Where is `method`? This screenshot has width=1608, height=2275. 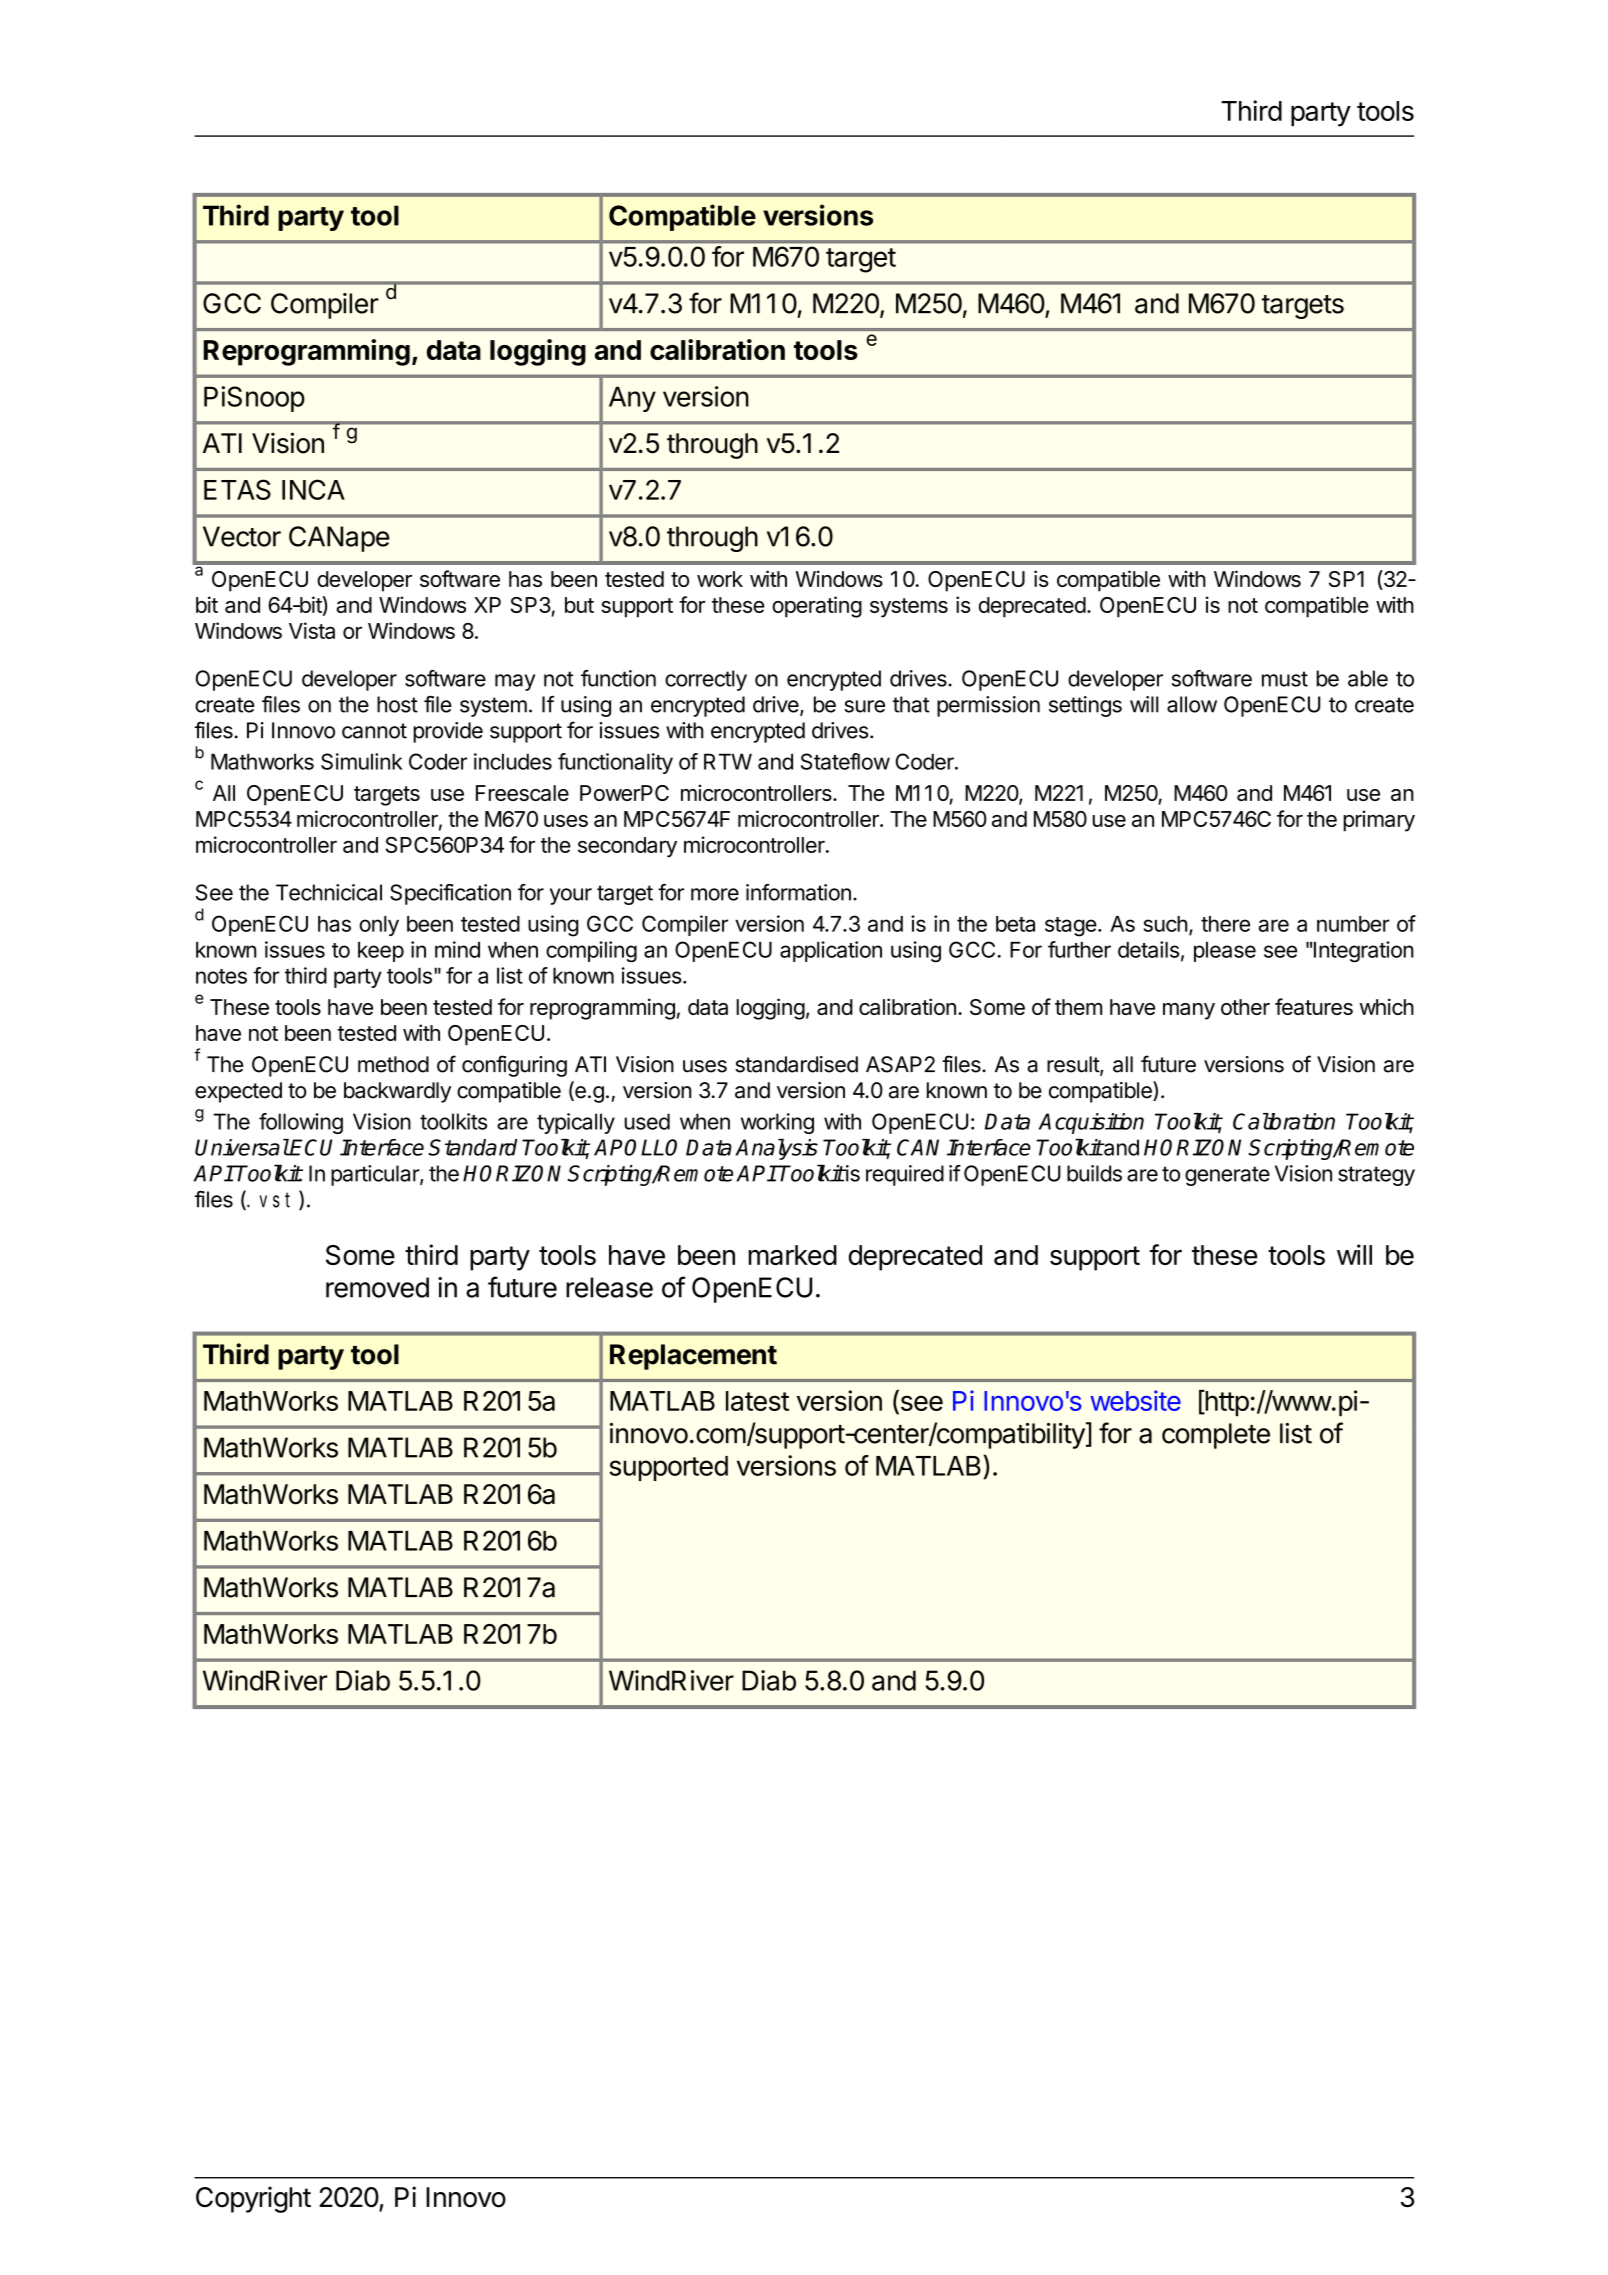
method is located at coordinates (393, 1064).
